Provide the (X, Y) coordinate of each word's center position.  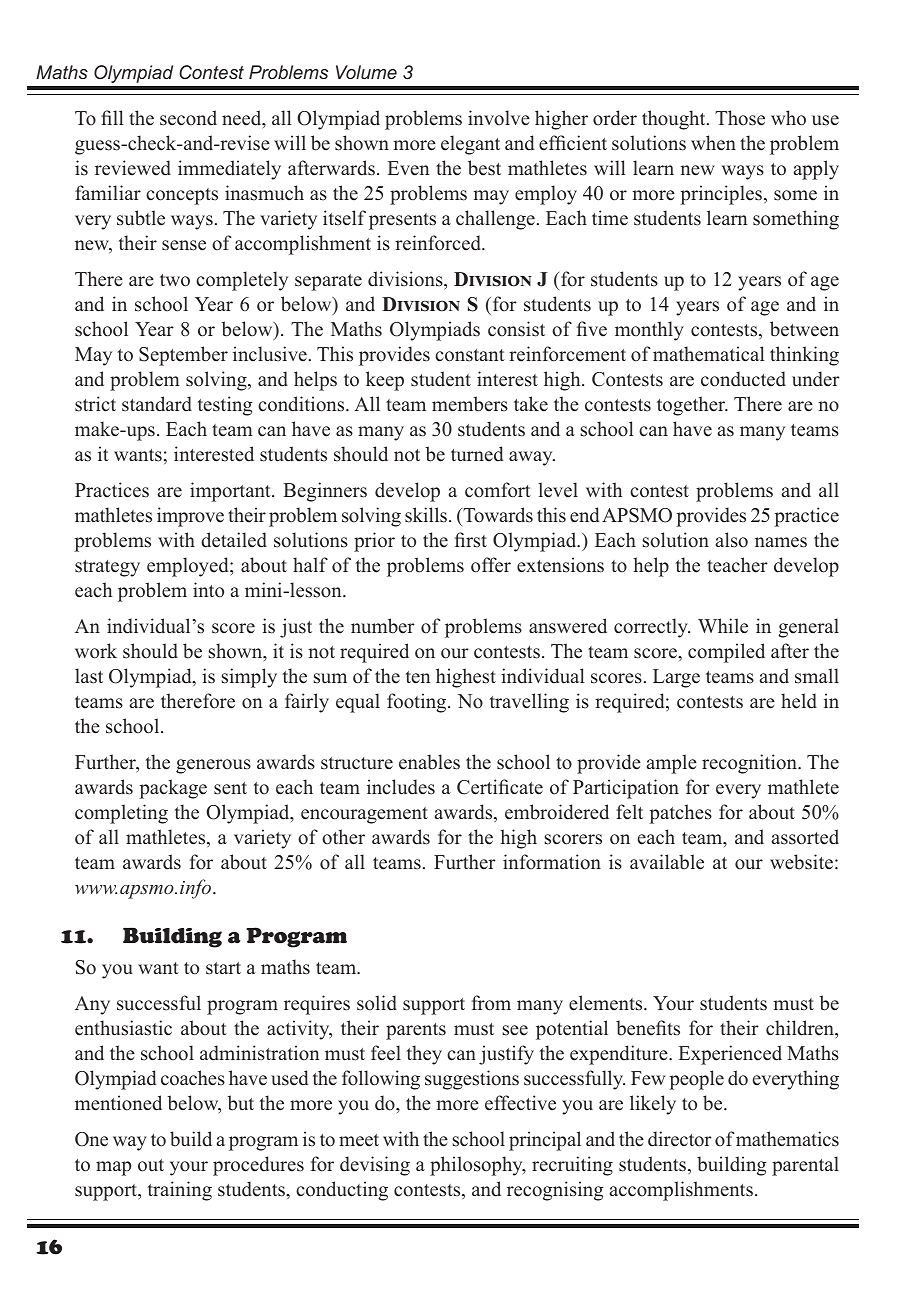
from (491, 1003)
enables (429, 762)
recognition (750, 764)
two (175, 280)
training (180, 1191)
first (470, 540)
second (188, 118)
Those (740, 118)
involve (499, 118)
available (667, 862)
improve (190, 517)
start (223, 968)
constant (470, 355)
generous (213, 766)
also (732, 540)
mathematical (709, 354)
